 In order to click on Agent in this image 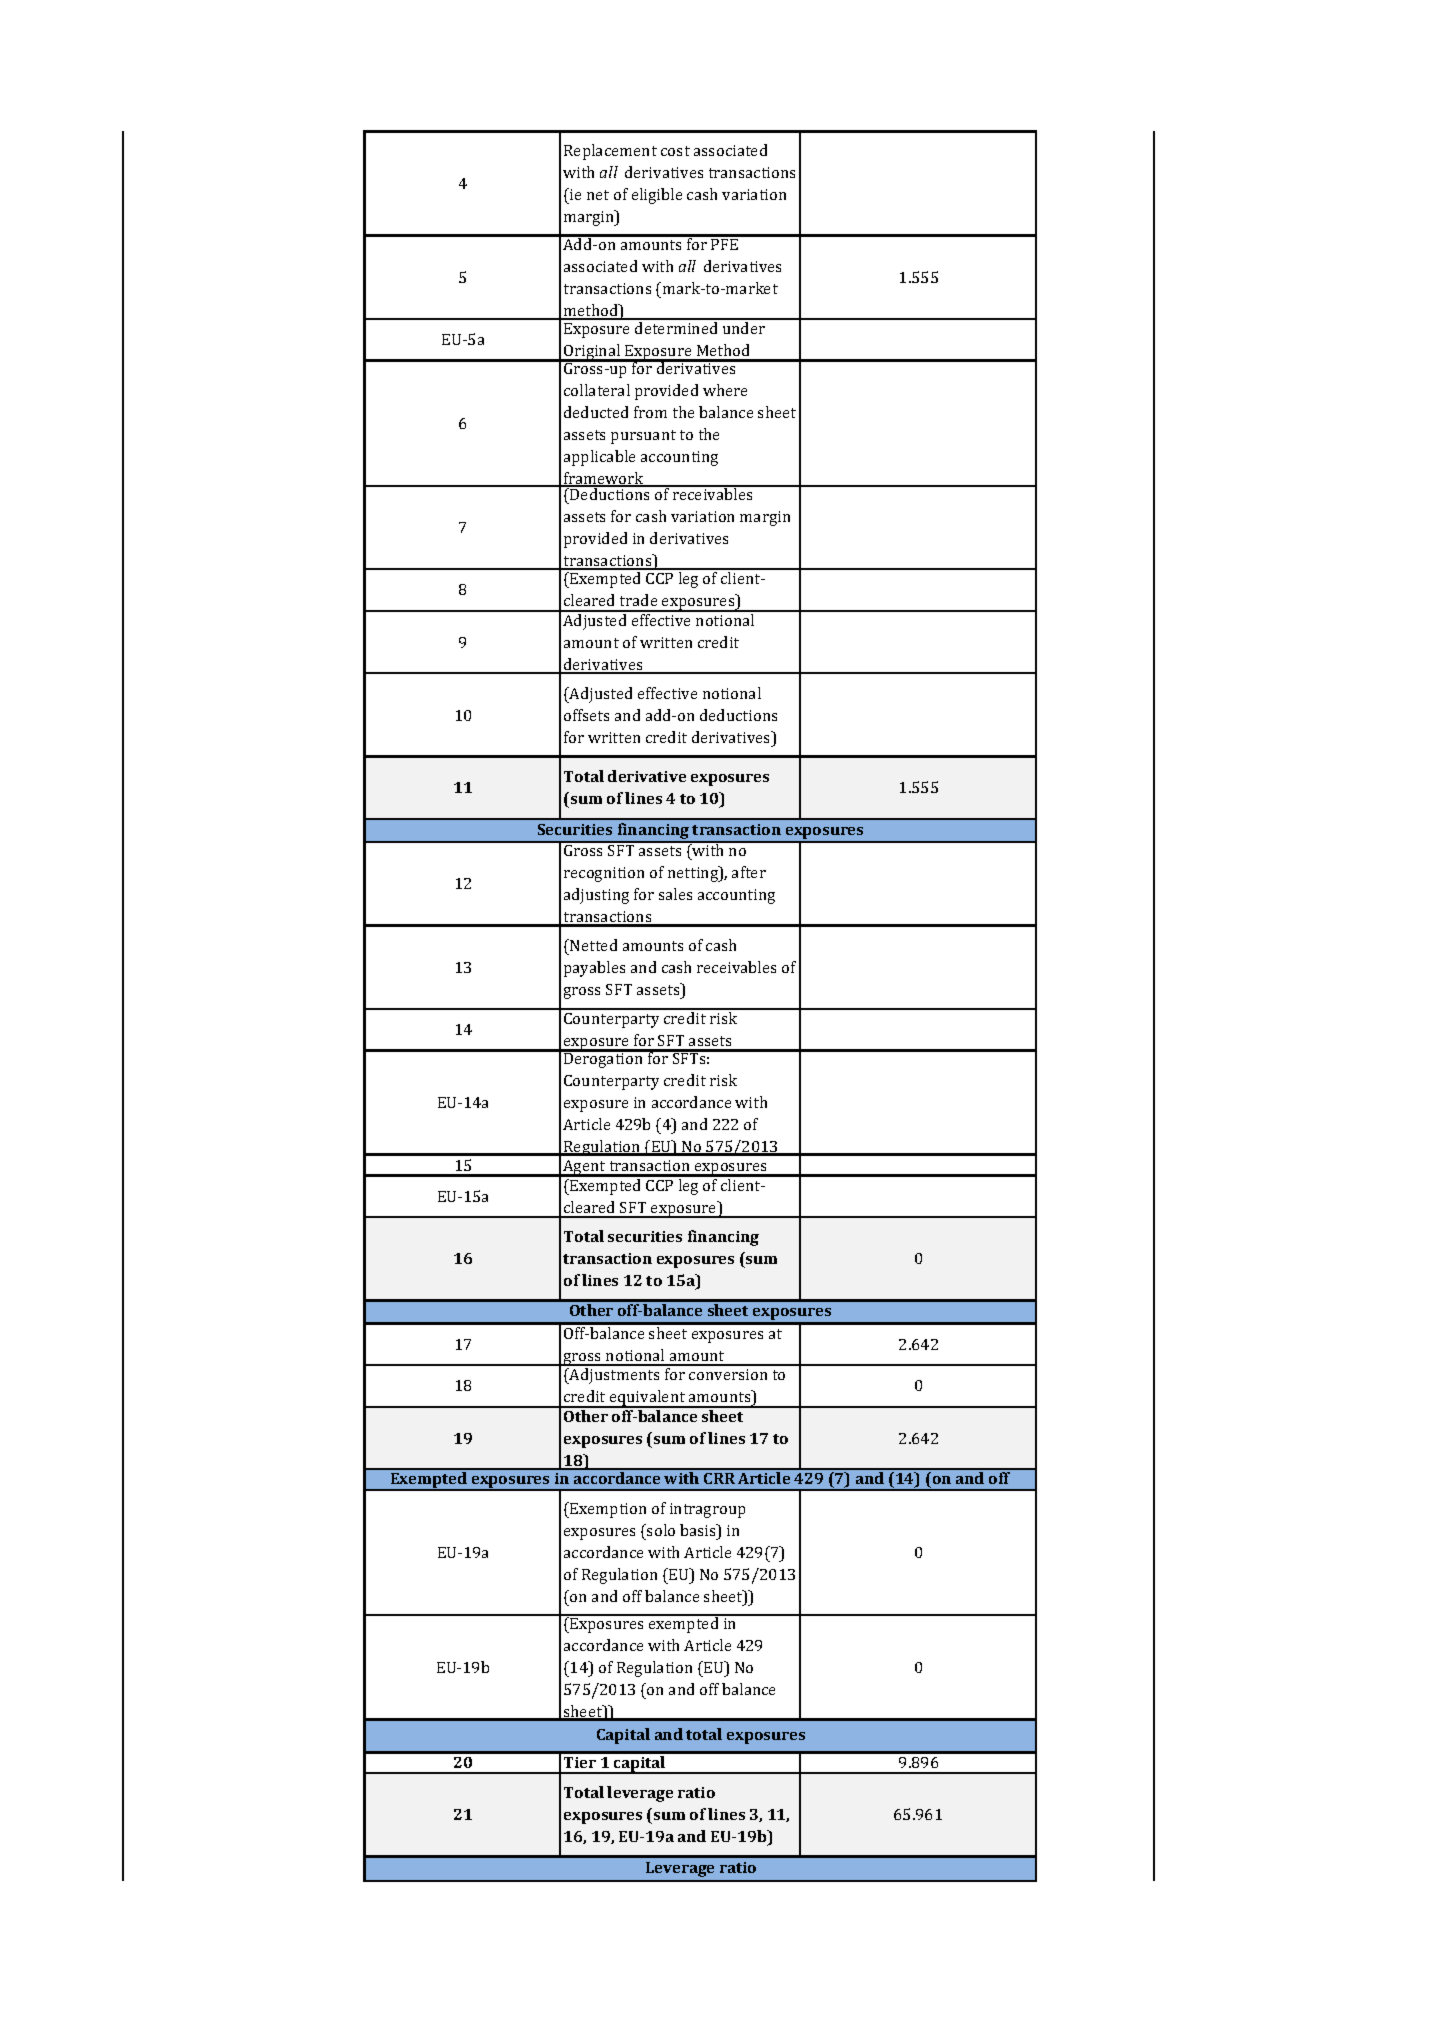, I will do `click(584, 1168)`.
